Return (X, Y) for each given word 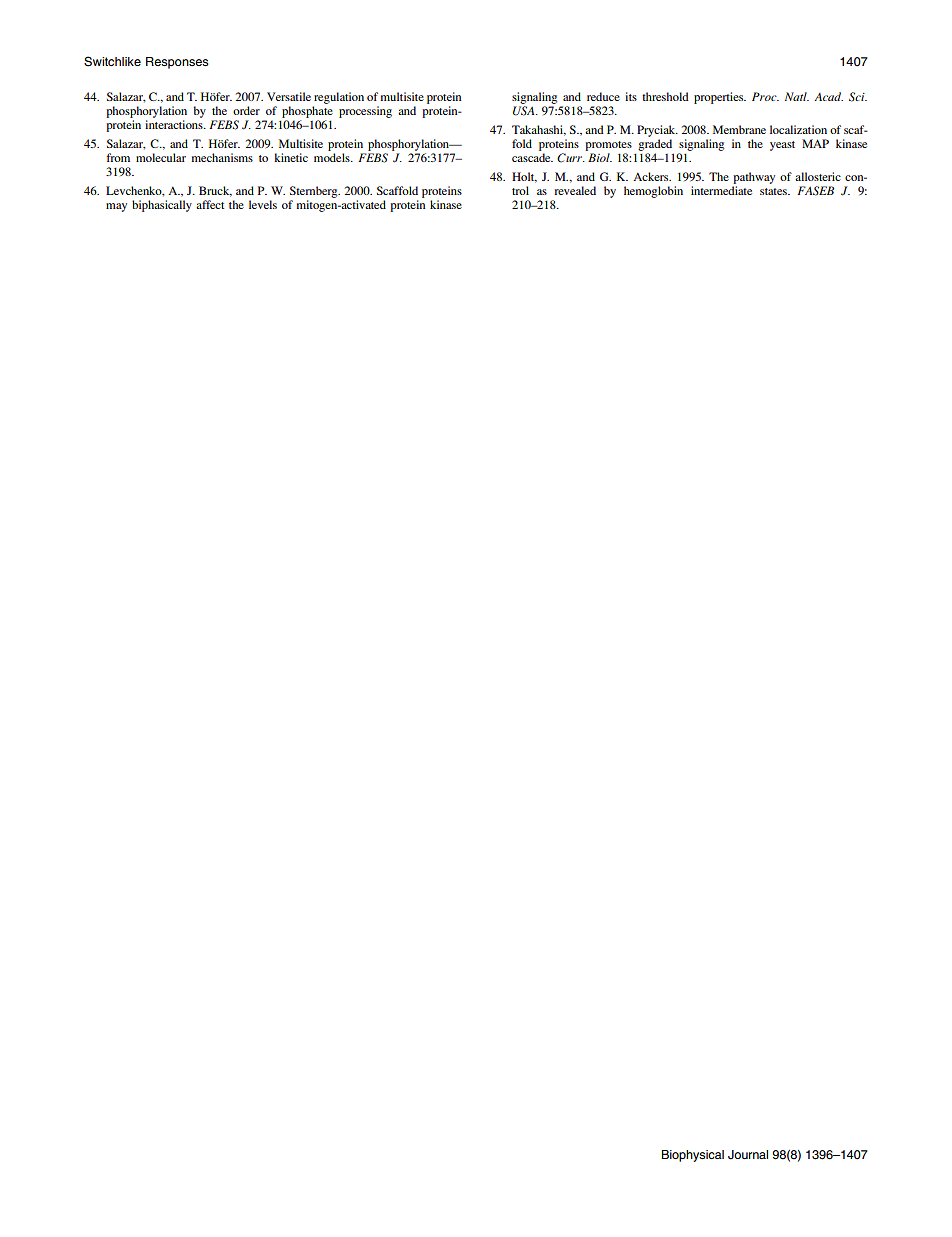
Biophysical (693, 1156)
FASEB (815, 191)
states (774, 191)
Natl (797, 96)
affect (210, 204)
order (246, 110)
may (116, 207)
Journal (748, 1155)
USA (525, 111)
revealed (575, 190)
